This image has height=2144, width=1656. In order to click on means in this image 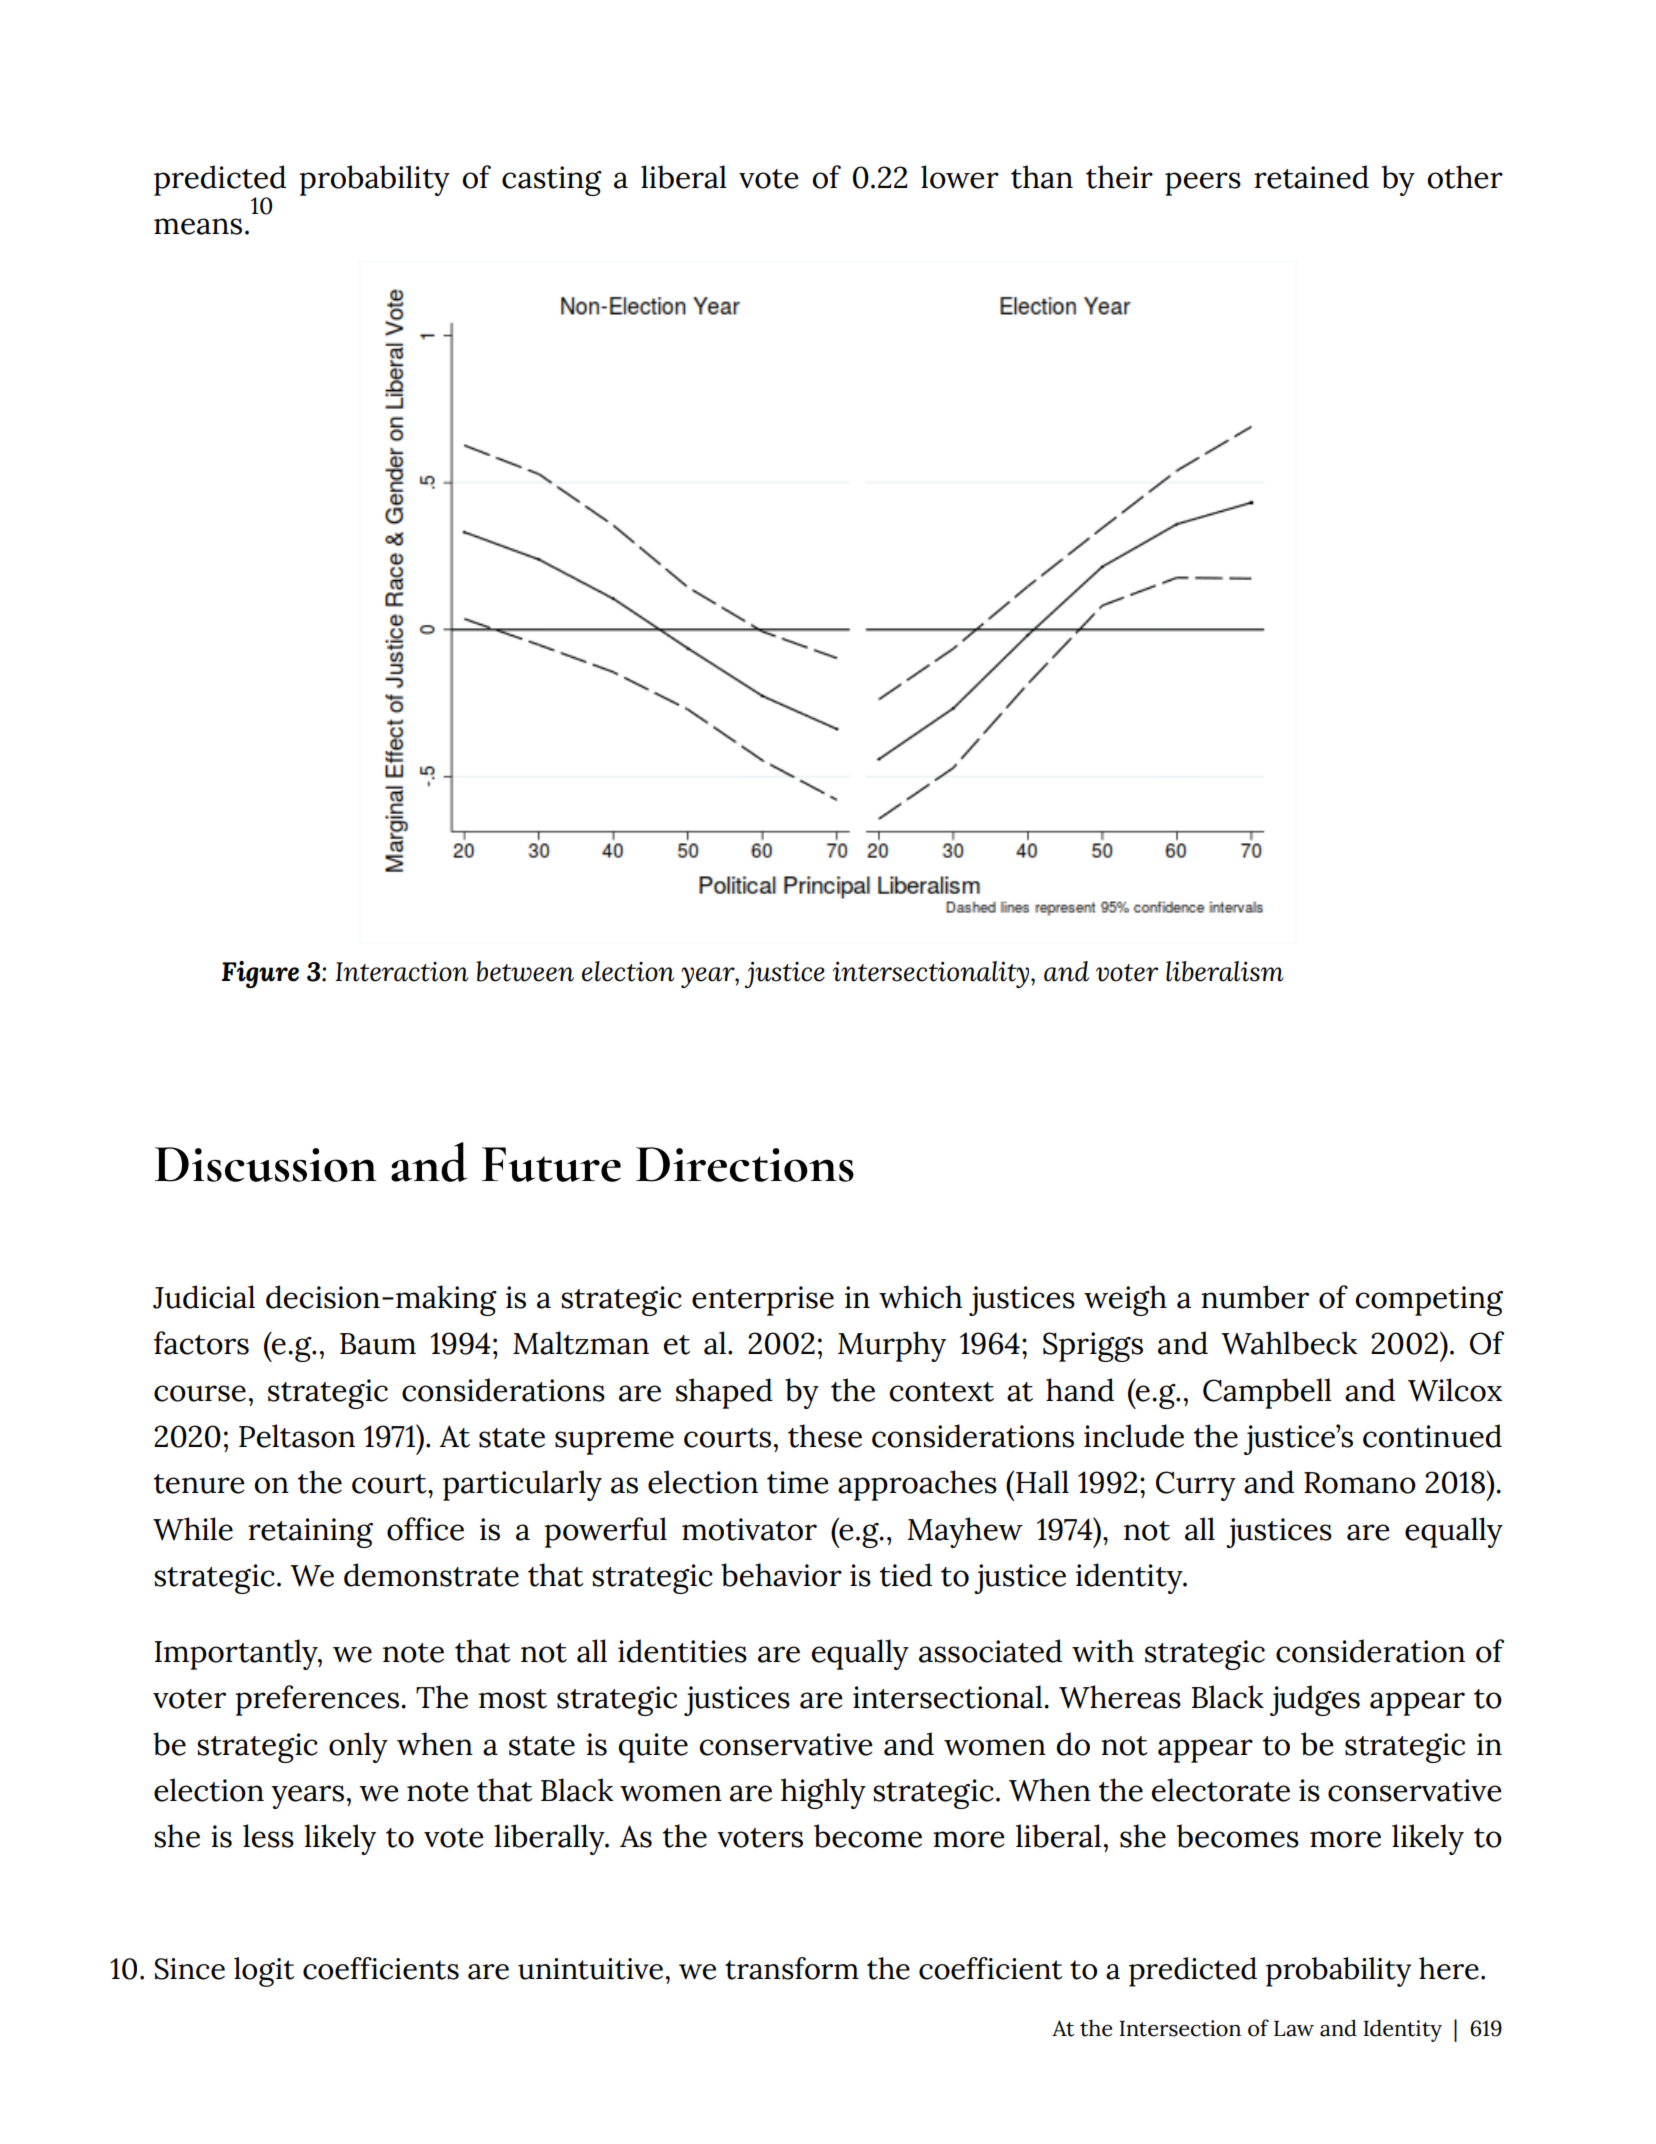, I will do `click(198, 226)`.
